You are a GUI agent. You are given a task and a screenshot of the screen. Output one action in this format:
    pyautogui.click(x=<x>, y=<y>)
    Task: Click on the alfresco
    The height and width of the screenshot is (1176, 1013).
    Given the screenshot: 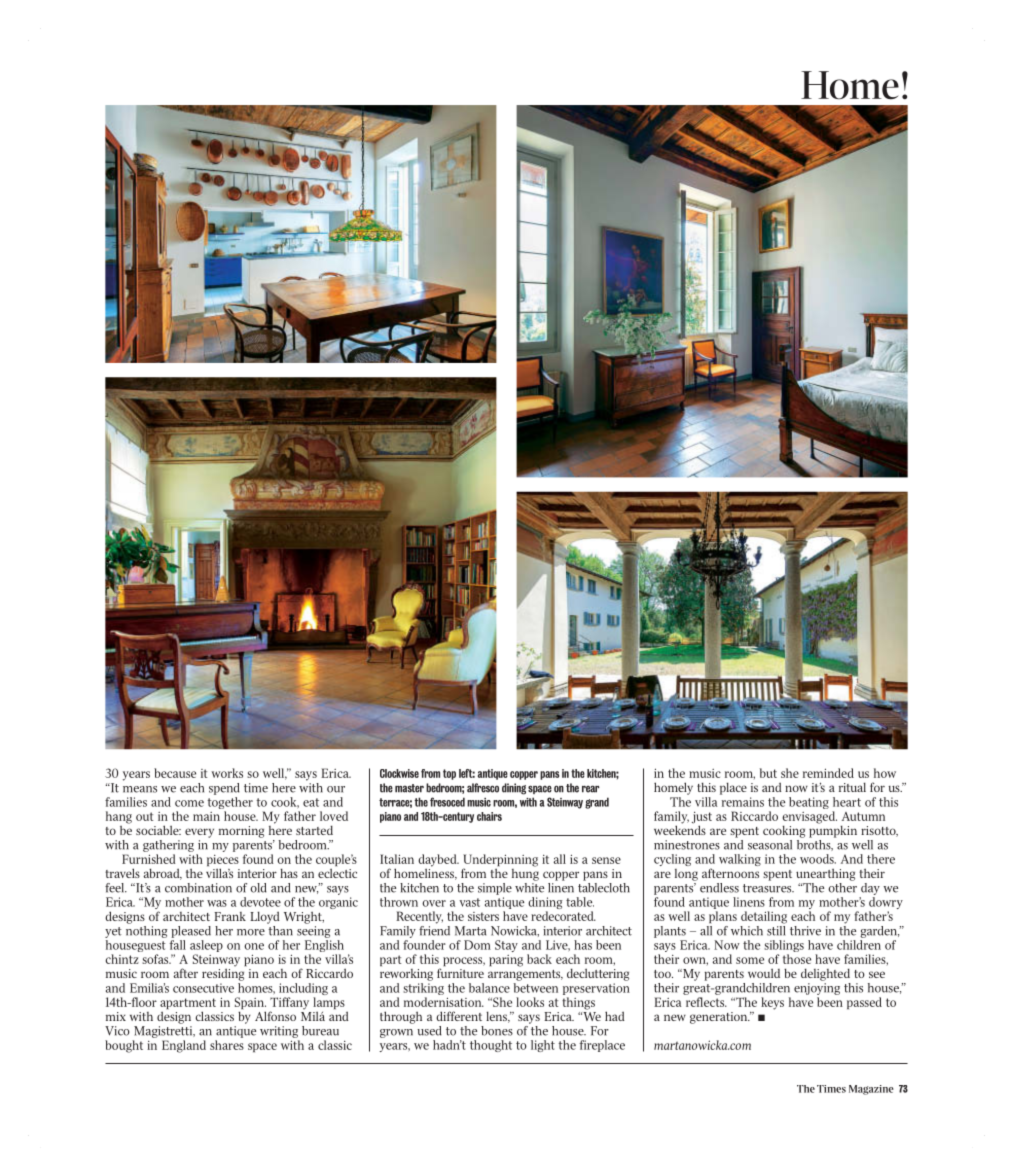 What is the action you would take?
    pyautogui.click(x=483, y=788)
